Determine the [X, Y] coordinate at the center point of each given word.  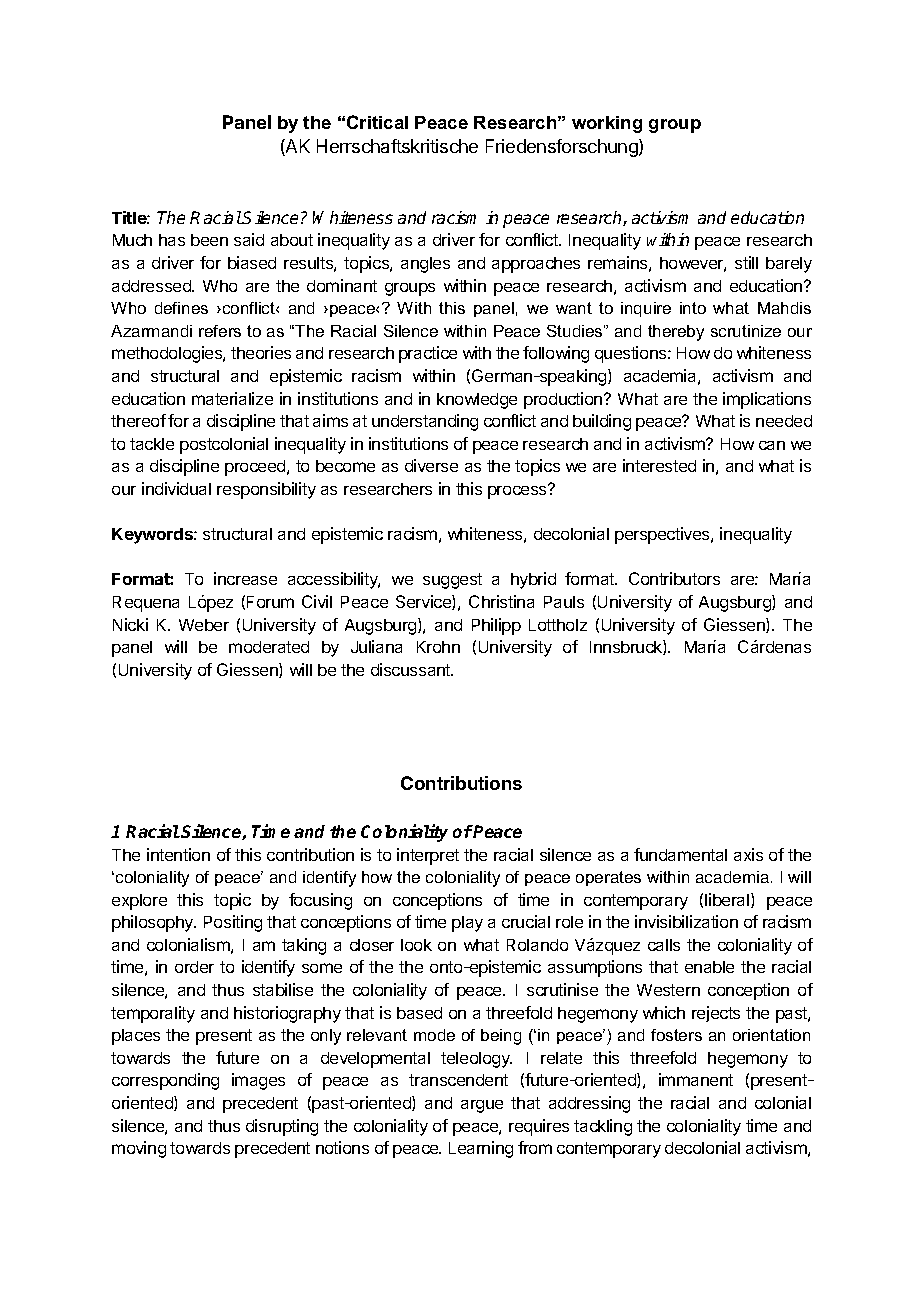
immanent [696, 1079]
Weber [204, 625]
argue [482, 1106]
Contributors [674, 578]
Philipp [496, 626]
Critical [377, 122]
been [209, 240]
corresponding [165, 1081]
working [607, 124]
